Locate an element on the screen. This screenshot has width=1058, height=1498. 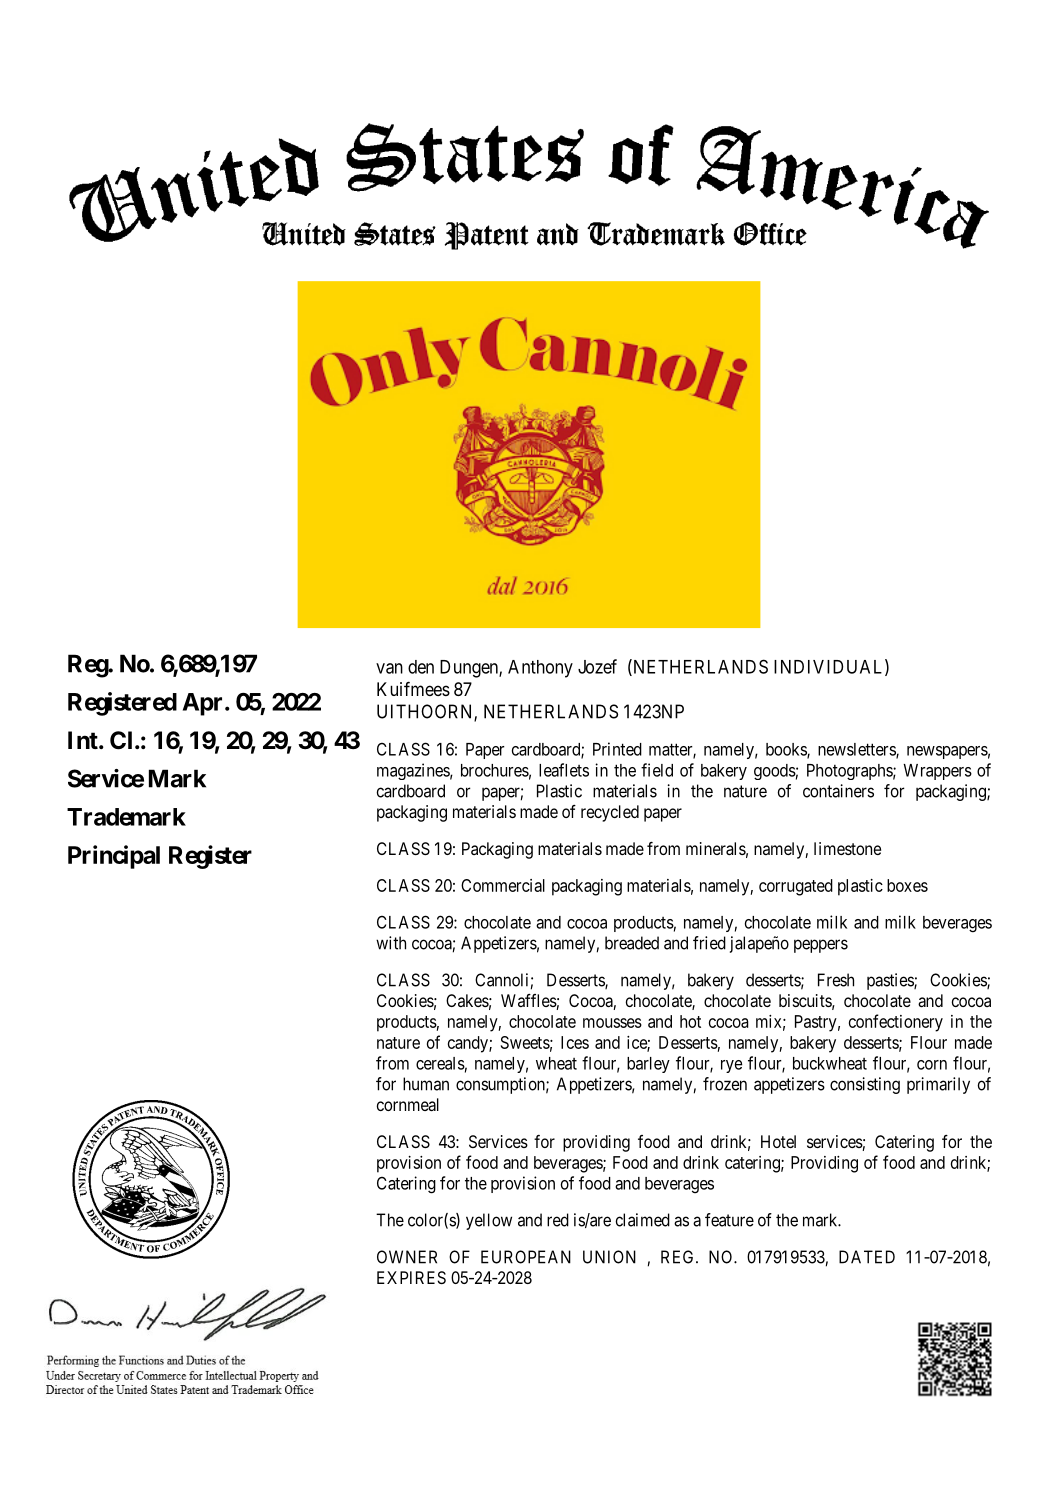
OWNER is located at coordinates (407, 1257).
